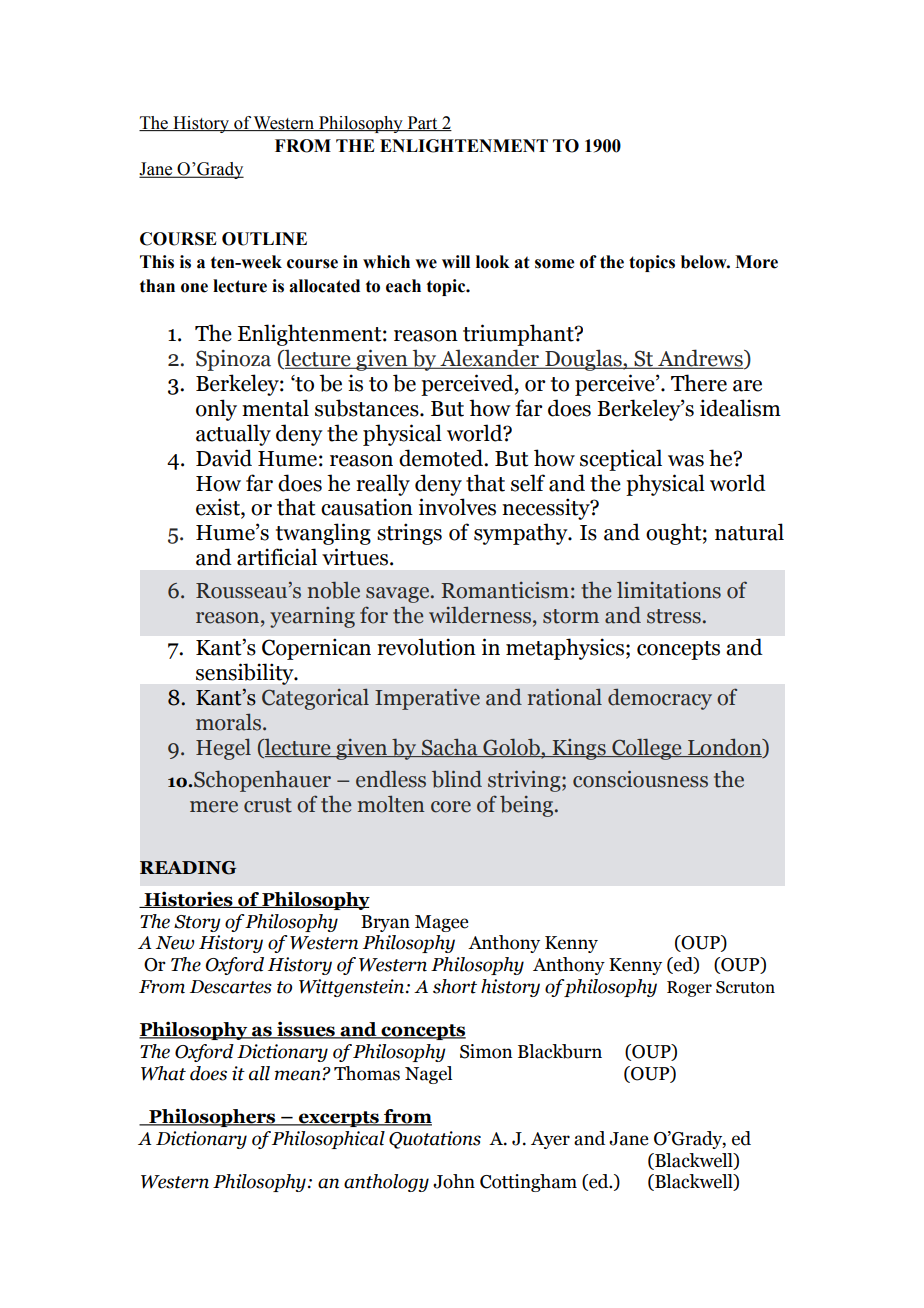 The image size is (924, 1308). What do you see at coordinates (674, 616) in the screenshot?
I see `stress` at bounding box center [674, 616].
